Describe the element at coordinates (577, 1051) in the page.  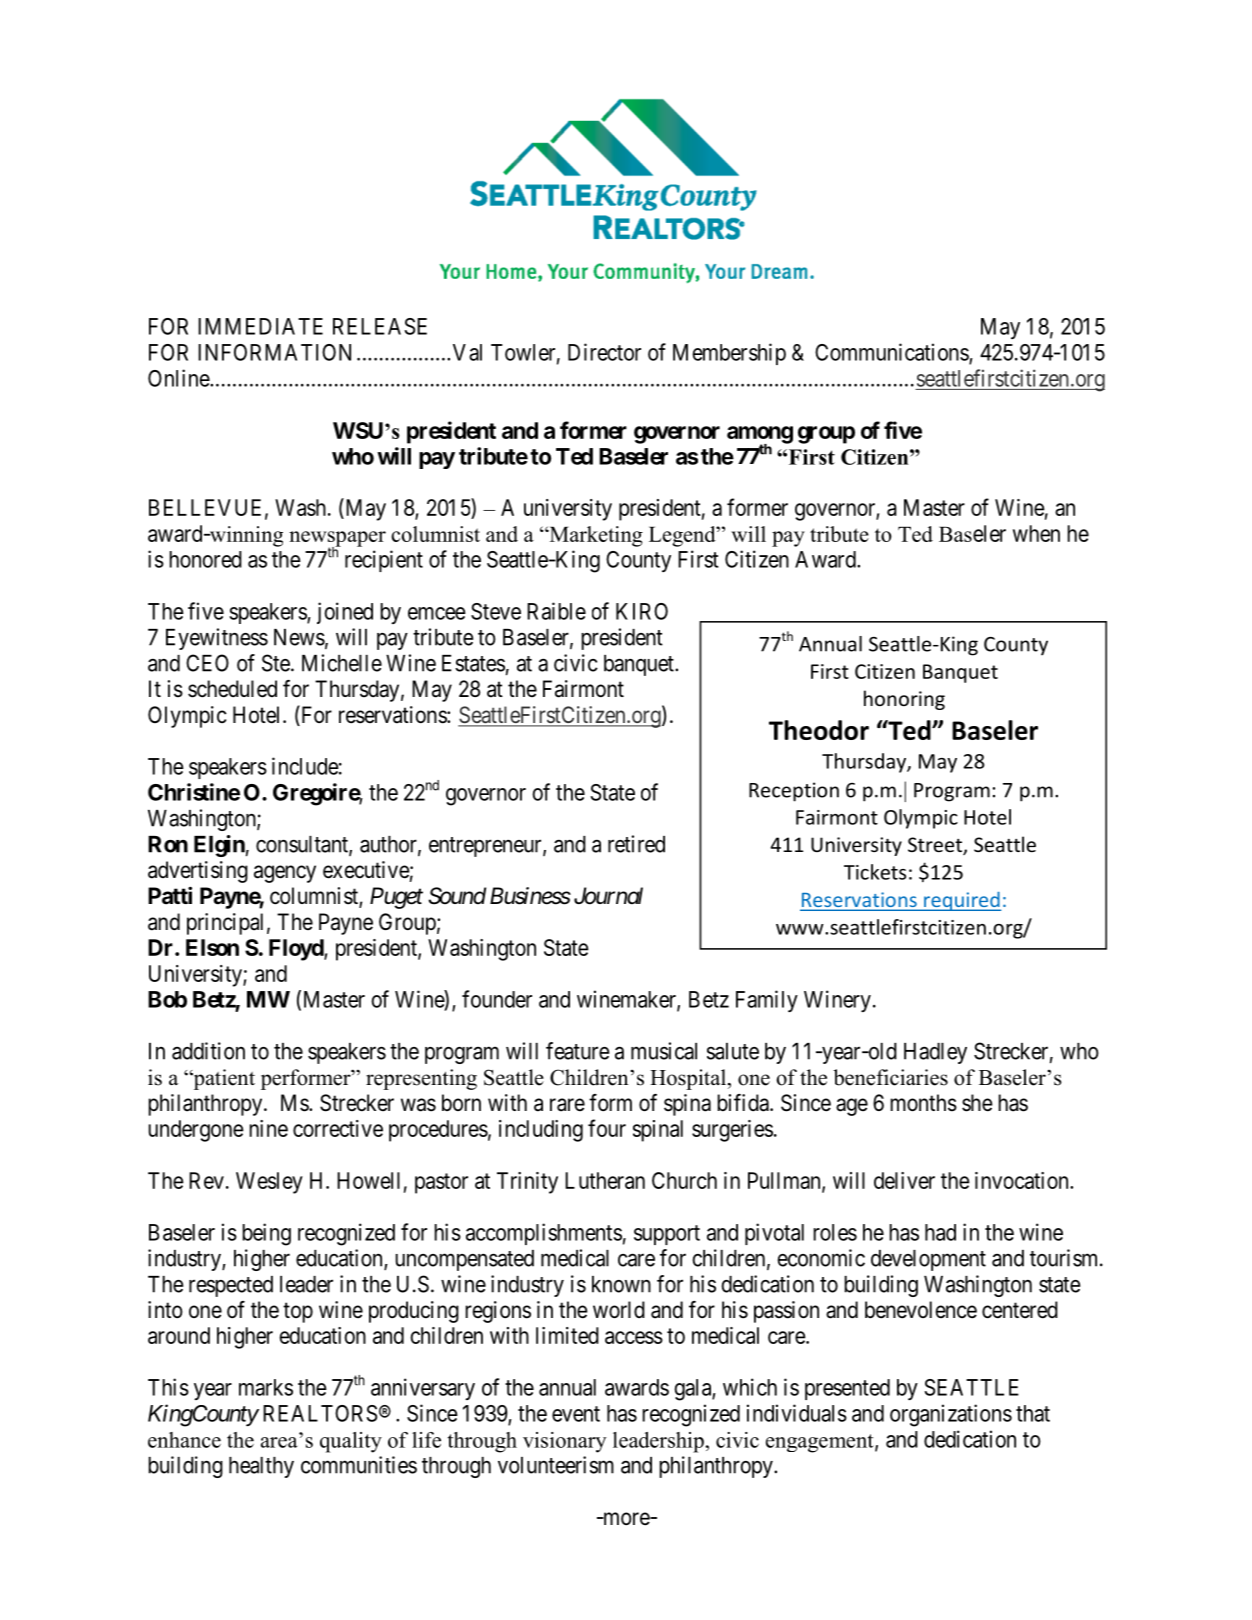
I see `feature` at that location.
